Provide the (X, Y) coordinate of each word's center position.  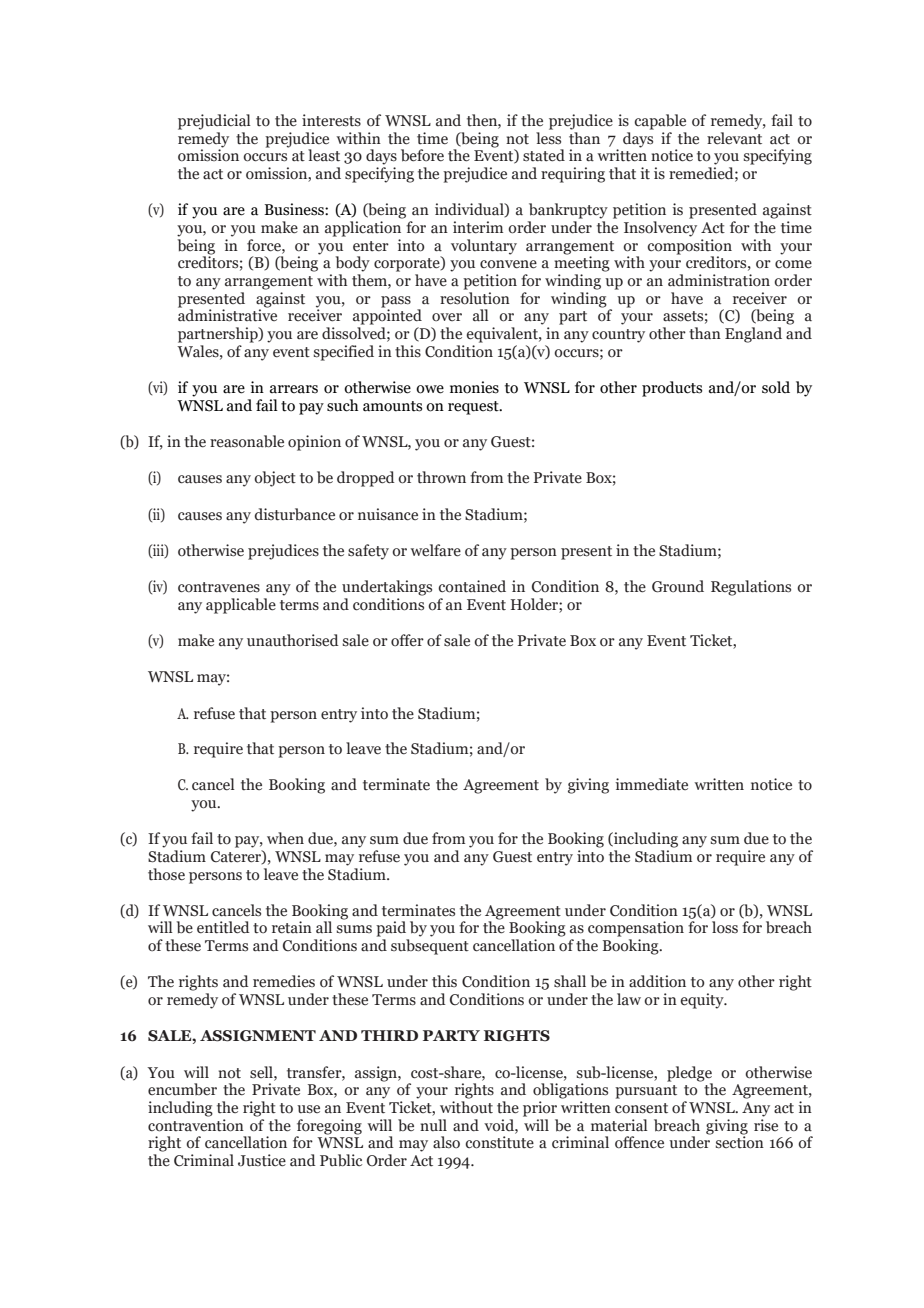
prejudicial (214, 122)
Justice (262, 1160)
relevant (734, 138)
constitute (499, 1142)
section (740, 1141)
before (422, 155)
